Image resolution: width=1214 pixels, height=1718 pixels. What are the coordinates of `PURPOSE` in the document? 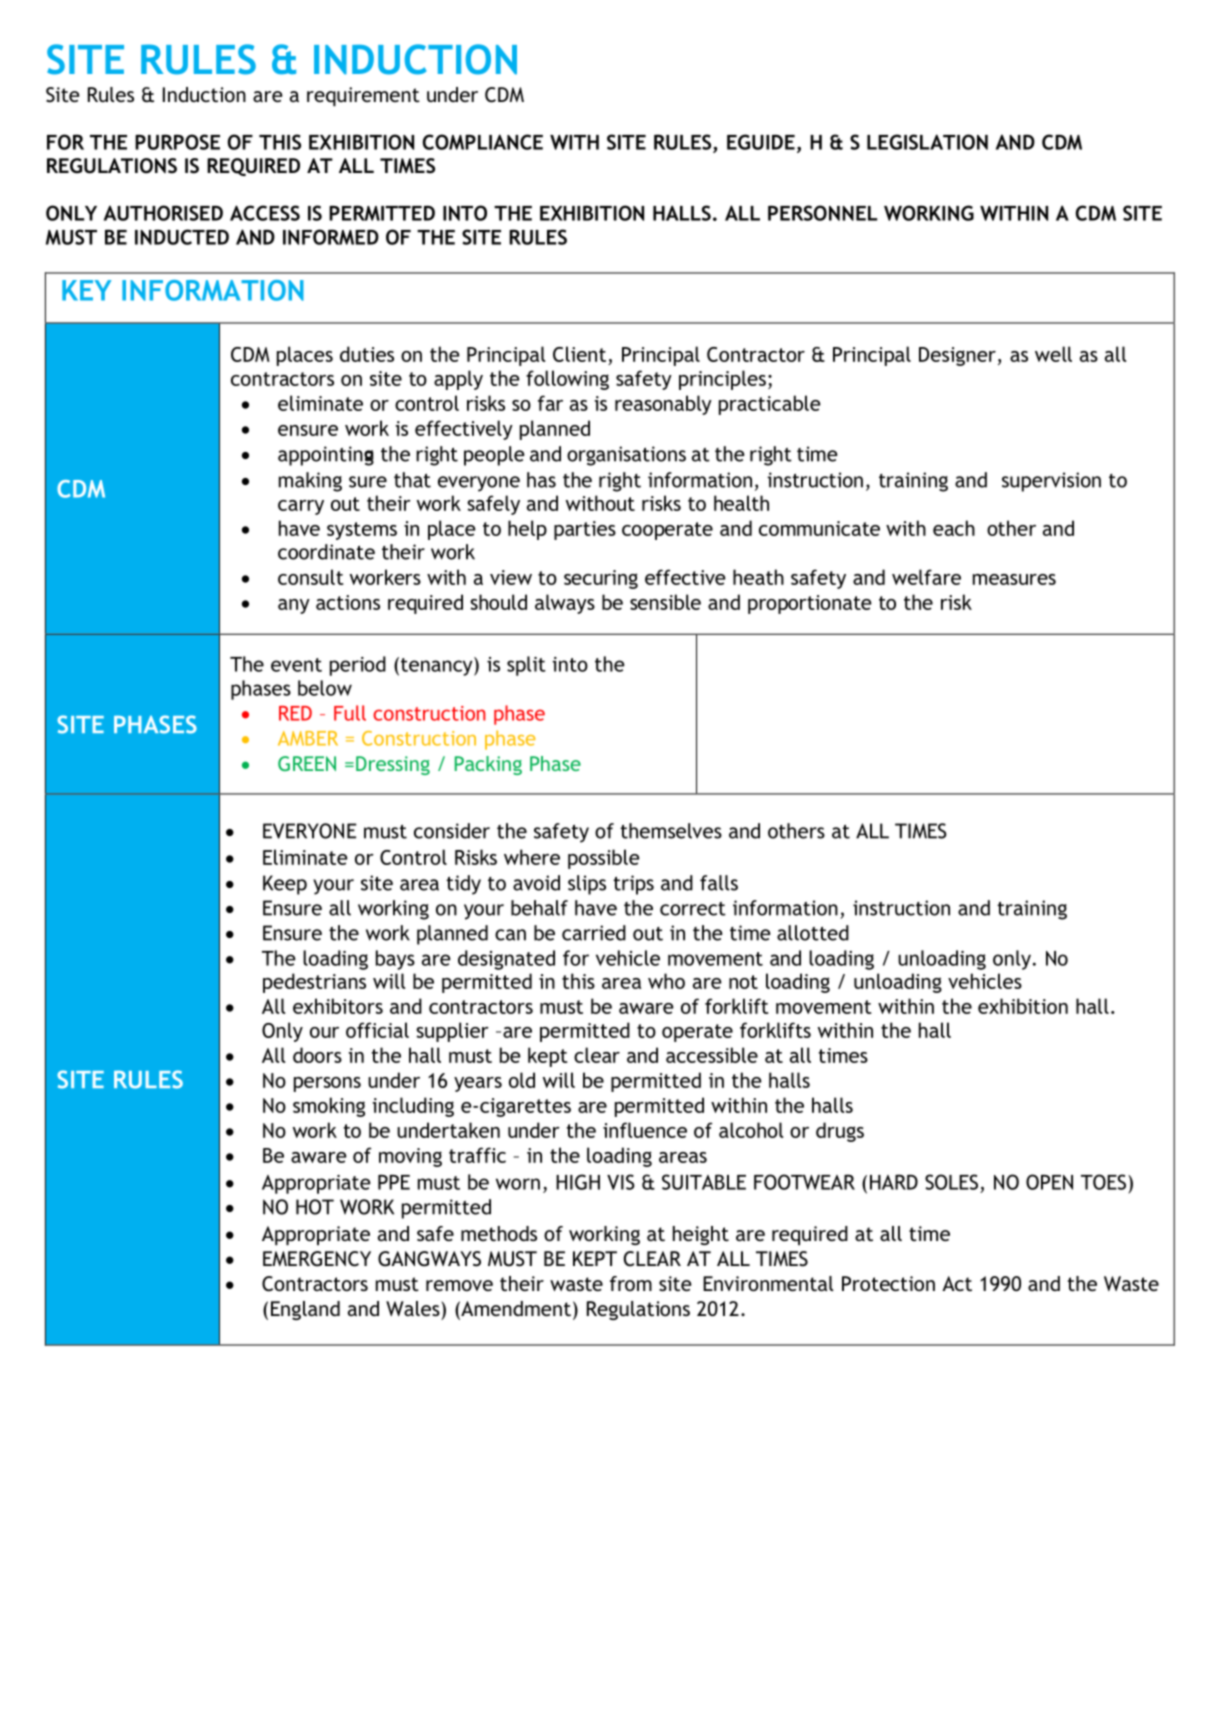 It's located at (177, 142).
